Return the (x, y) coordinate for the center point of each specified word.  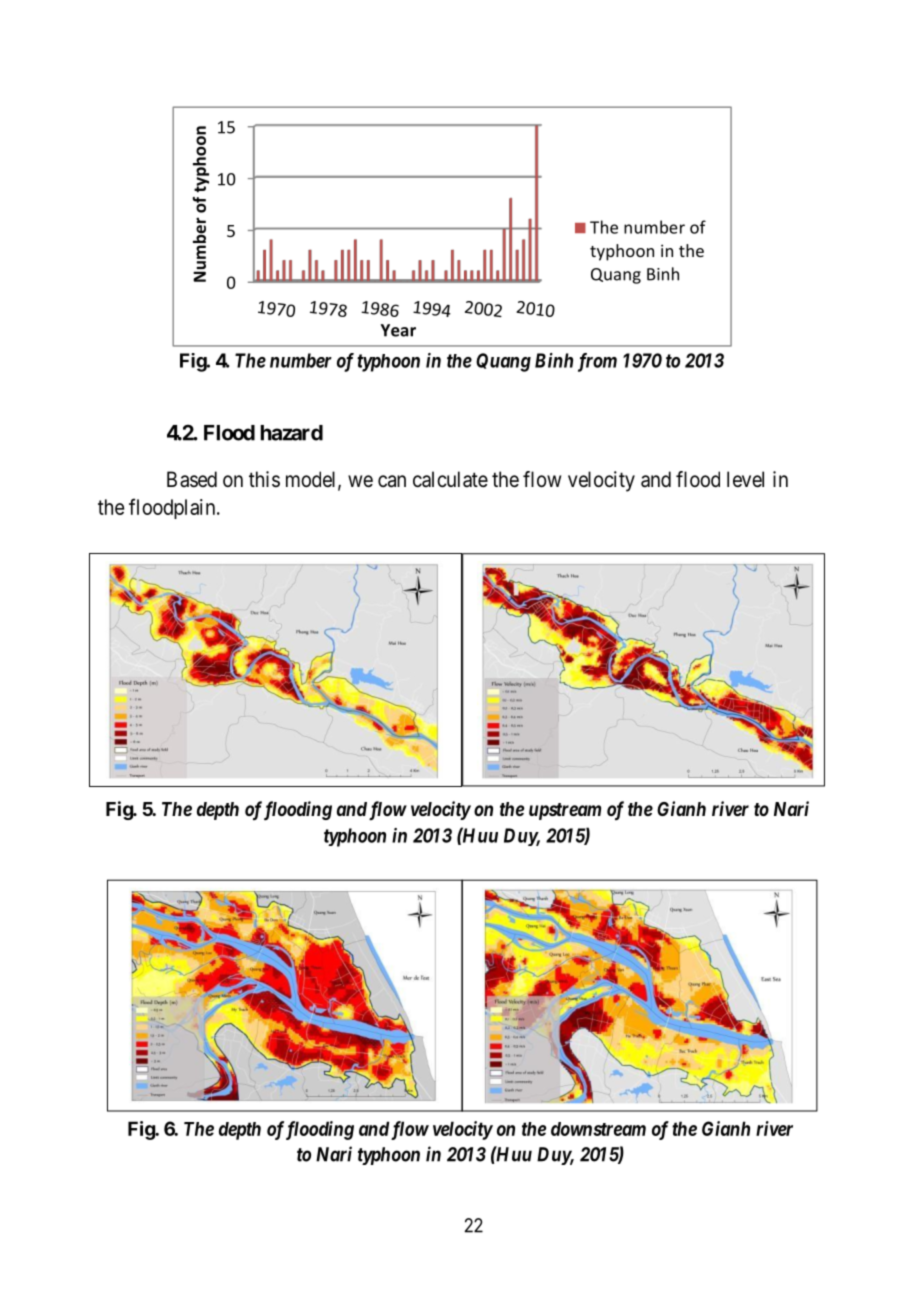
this (264, 479)
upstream (565, 811)
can (392, 481)
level (745, 479)
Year (398, 330)
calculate (450, 479)
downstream (598, 1129)
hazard (292, 433)
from (597, 362)
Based (192, 479)
